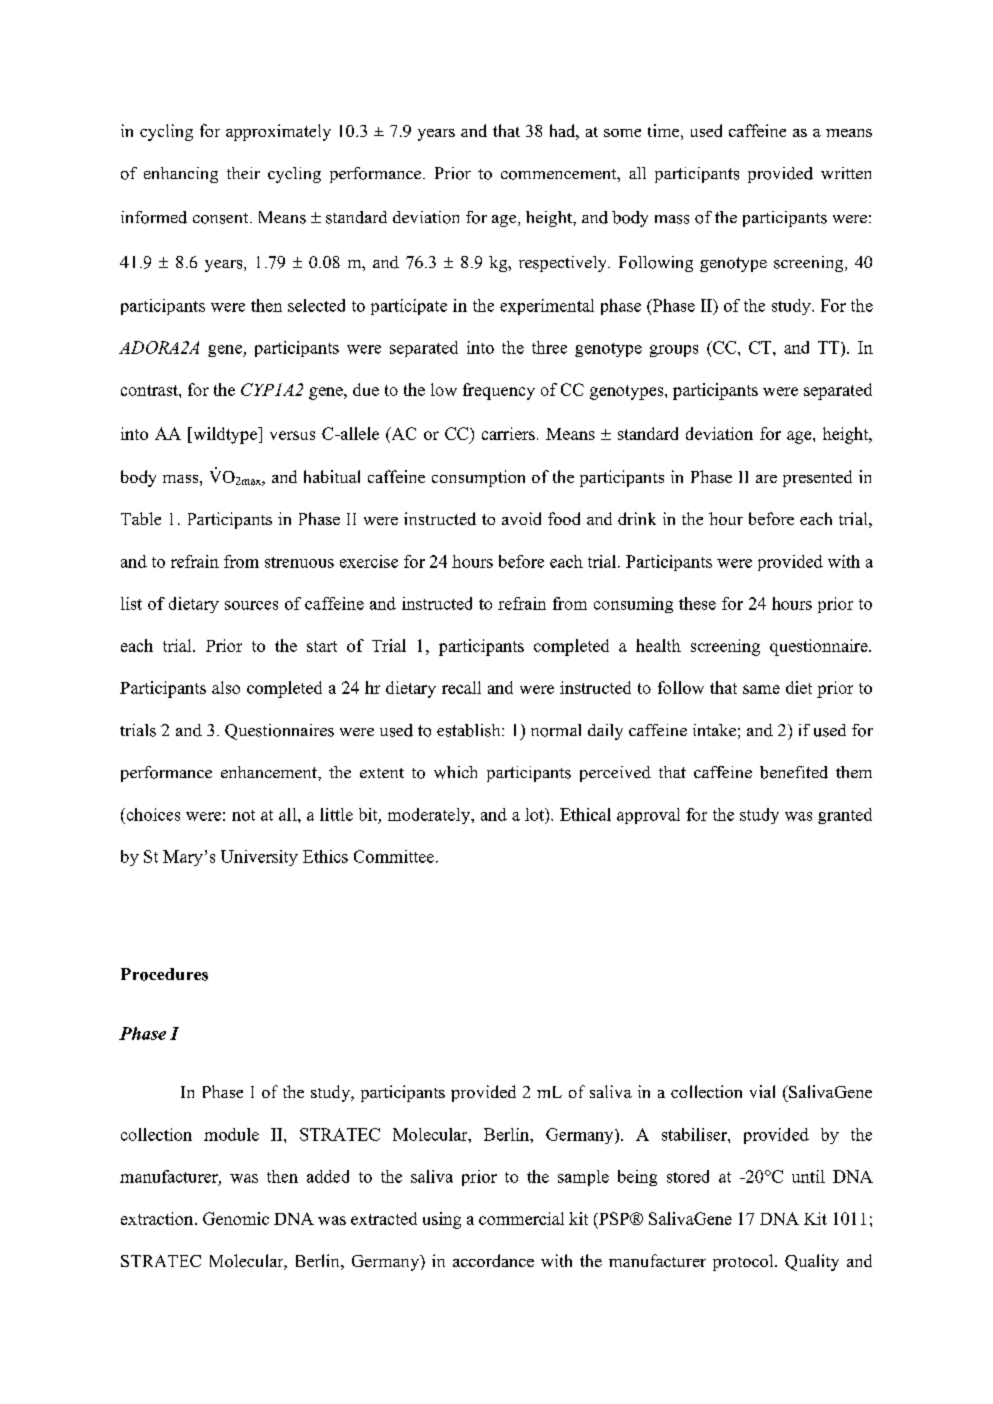  Describe the element at coordinates (766, 479) in the document. I see `are` at that location.
